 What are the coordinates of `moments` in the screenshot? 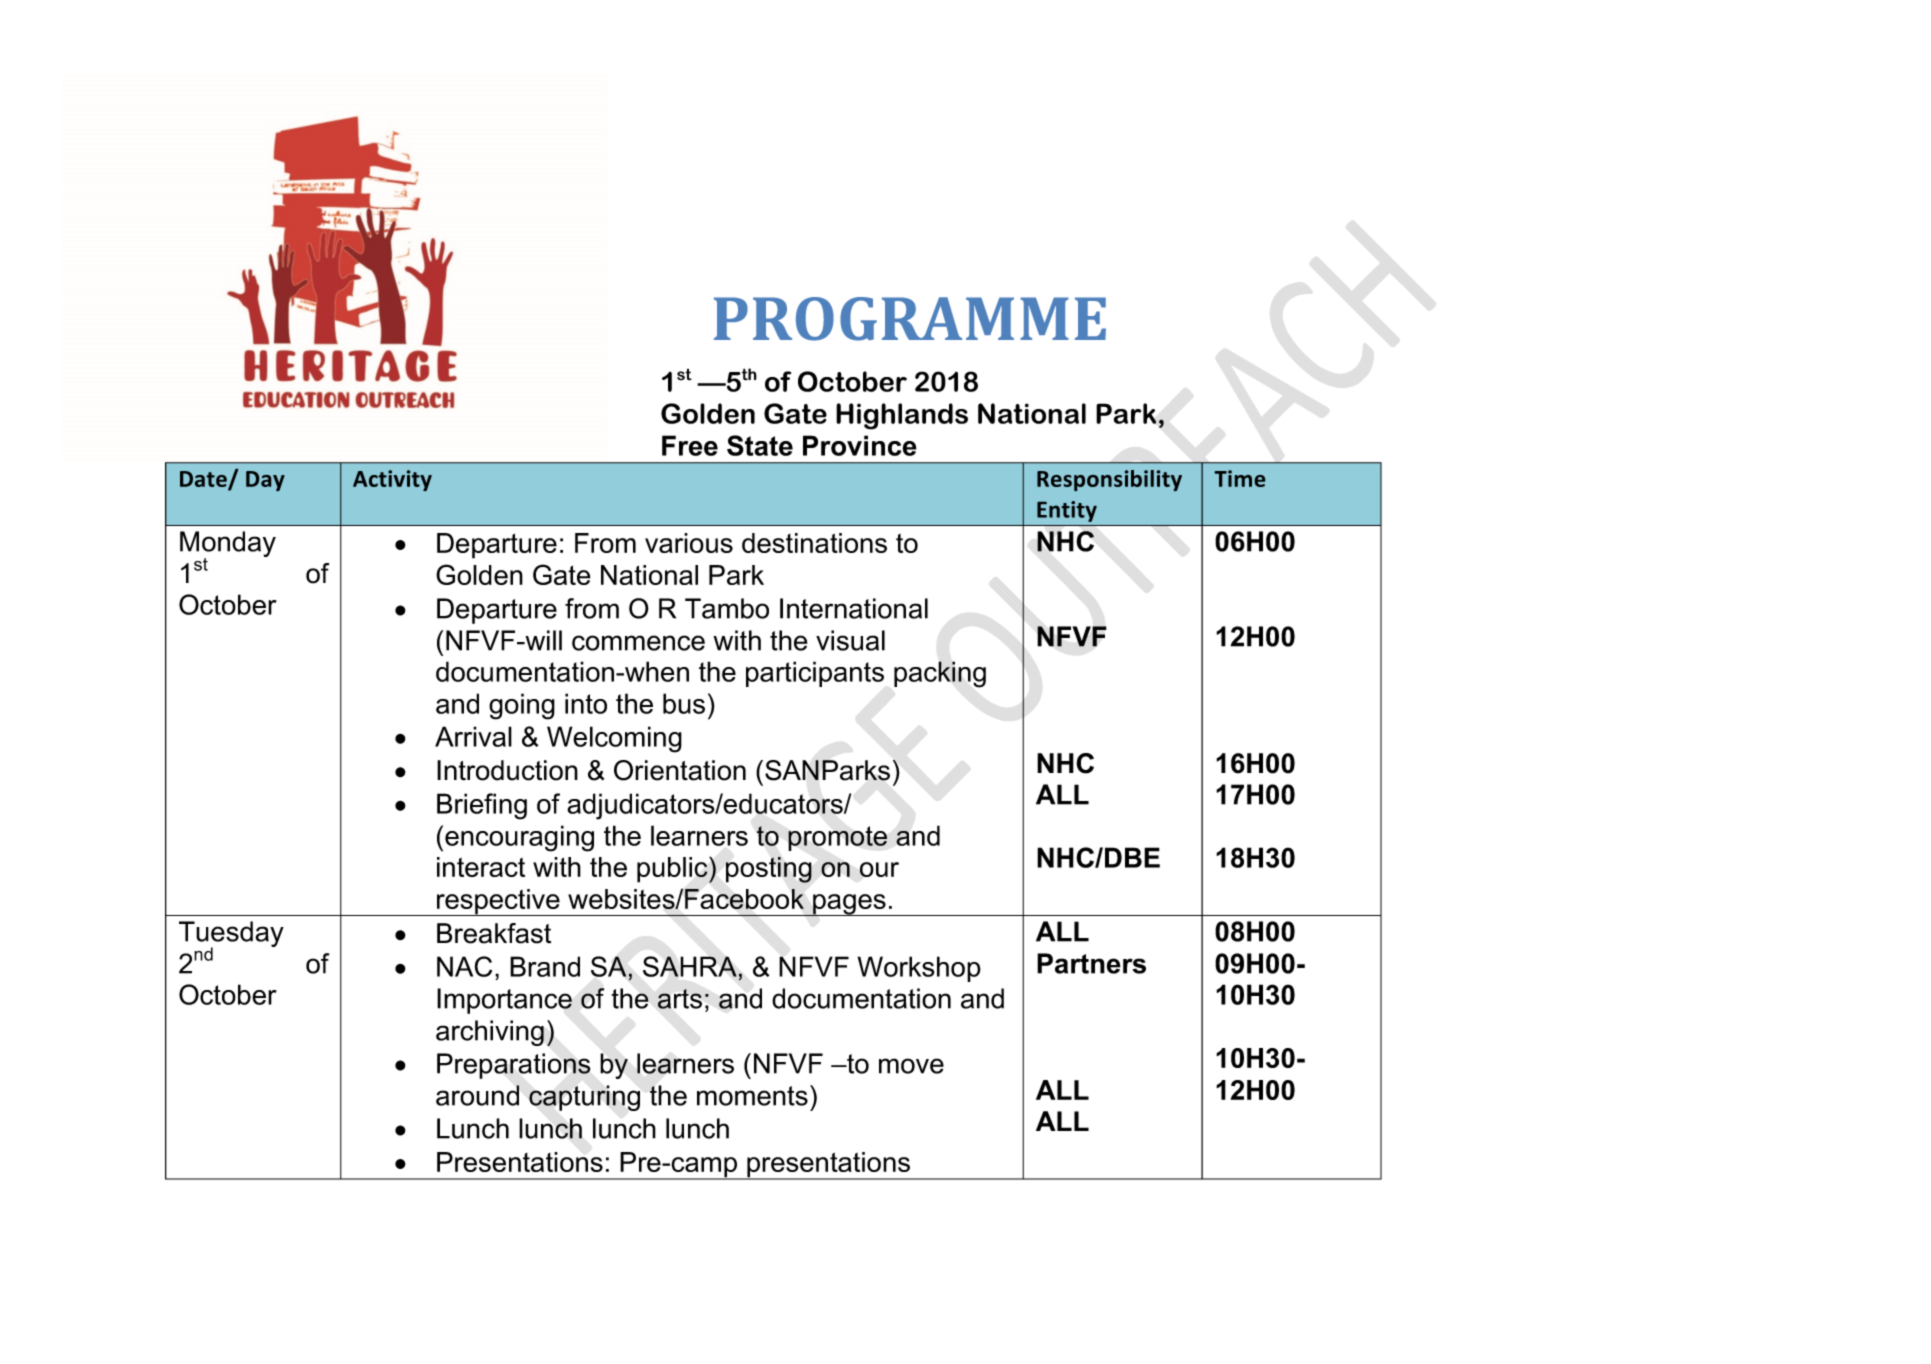 It's located at (752, 1096).
